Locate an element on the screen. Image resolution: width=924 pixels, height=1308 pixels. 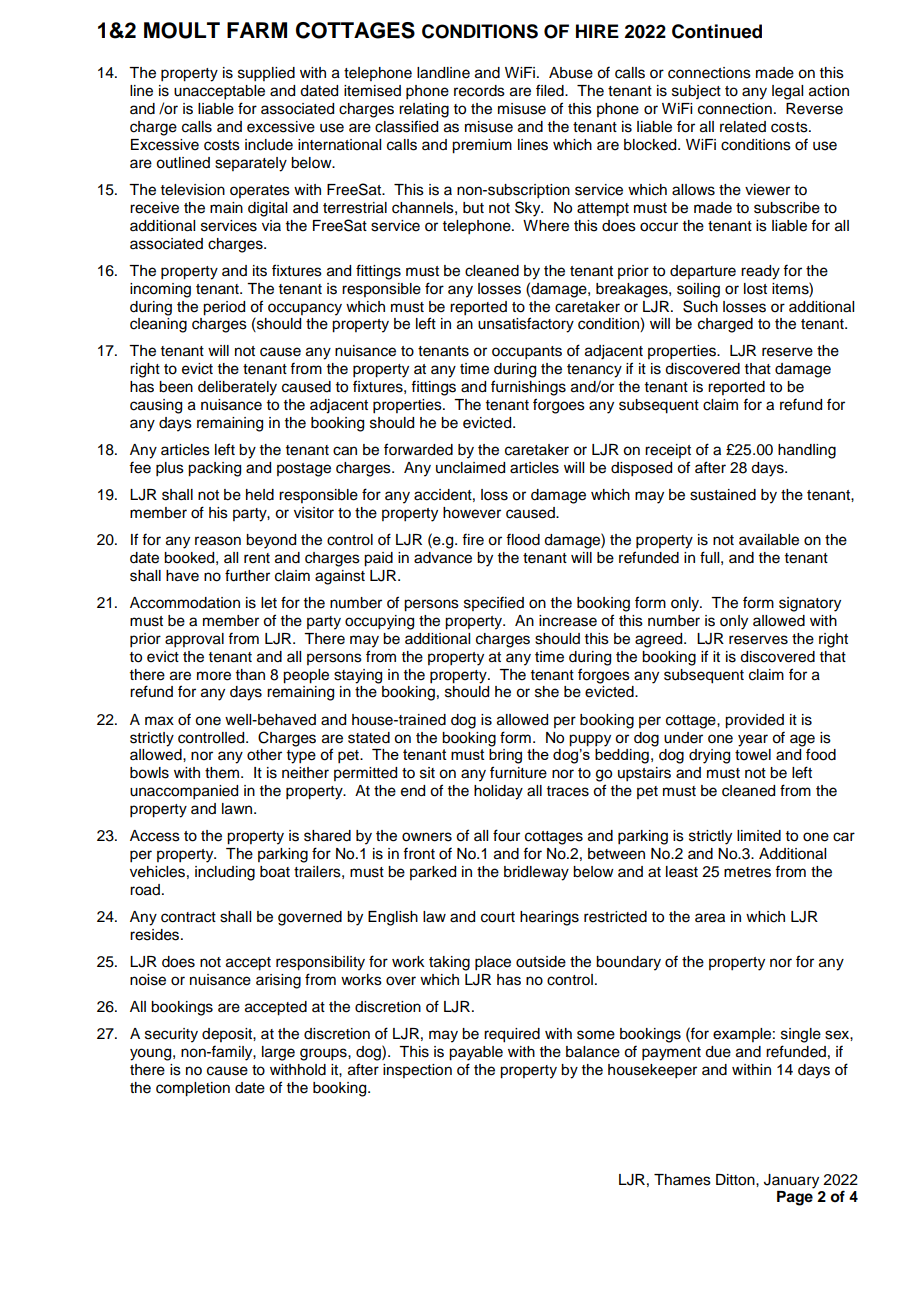
period is located at coordinates (224, 308).
